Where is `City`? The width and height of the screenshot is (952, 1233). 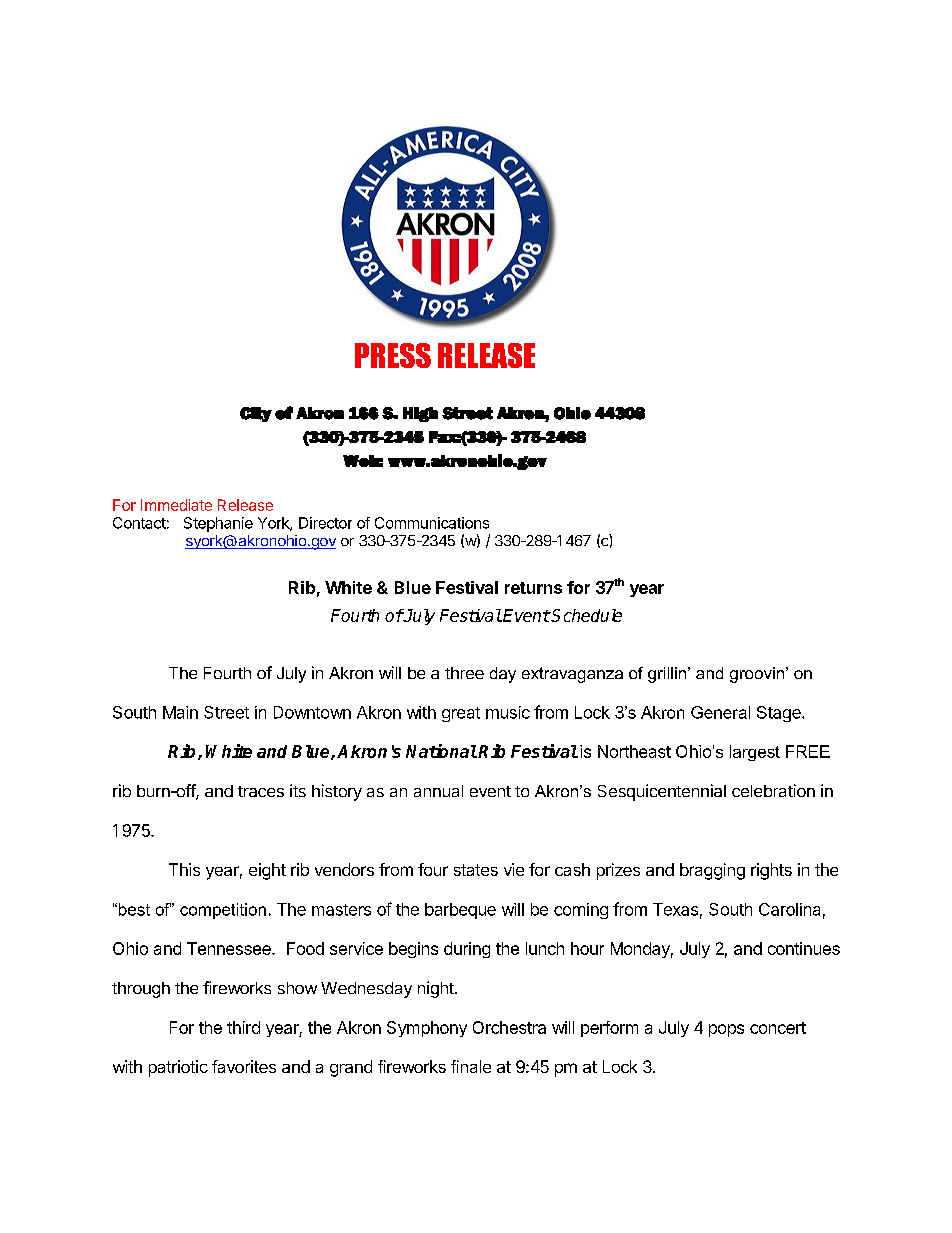
City is located at coordinates (256, 414).
